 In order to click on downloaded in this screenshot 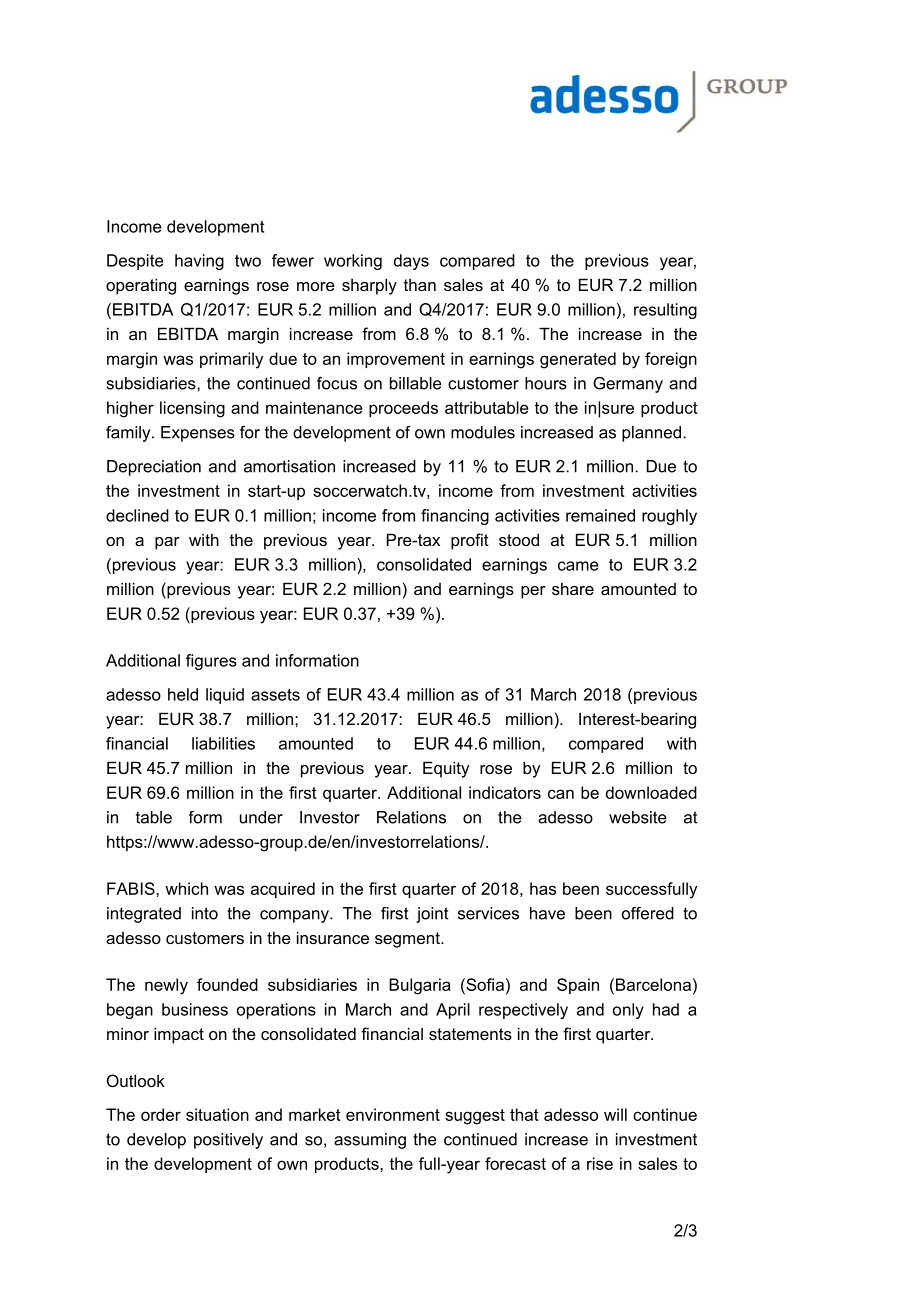, I will do `click(651, 792)`.
